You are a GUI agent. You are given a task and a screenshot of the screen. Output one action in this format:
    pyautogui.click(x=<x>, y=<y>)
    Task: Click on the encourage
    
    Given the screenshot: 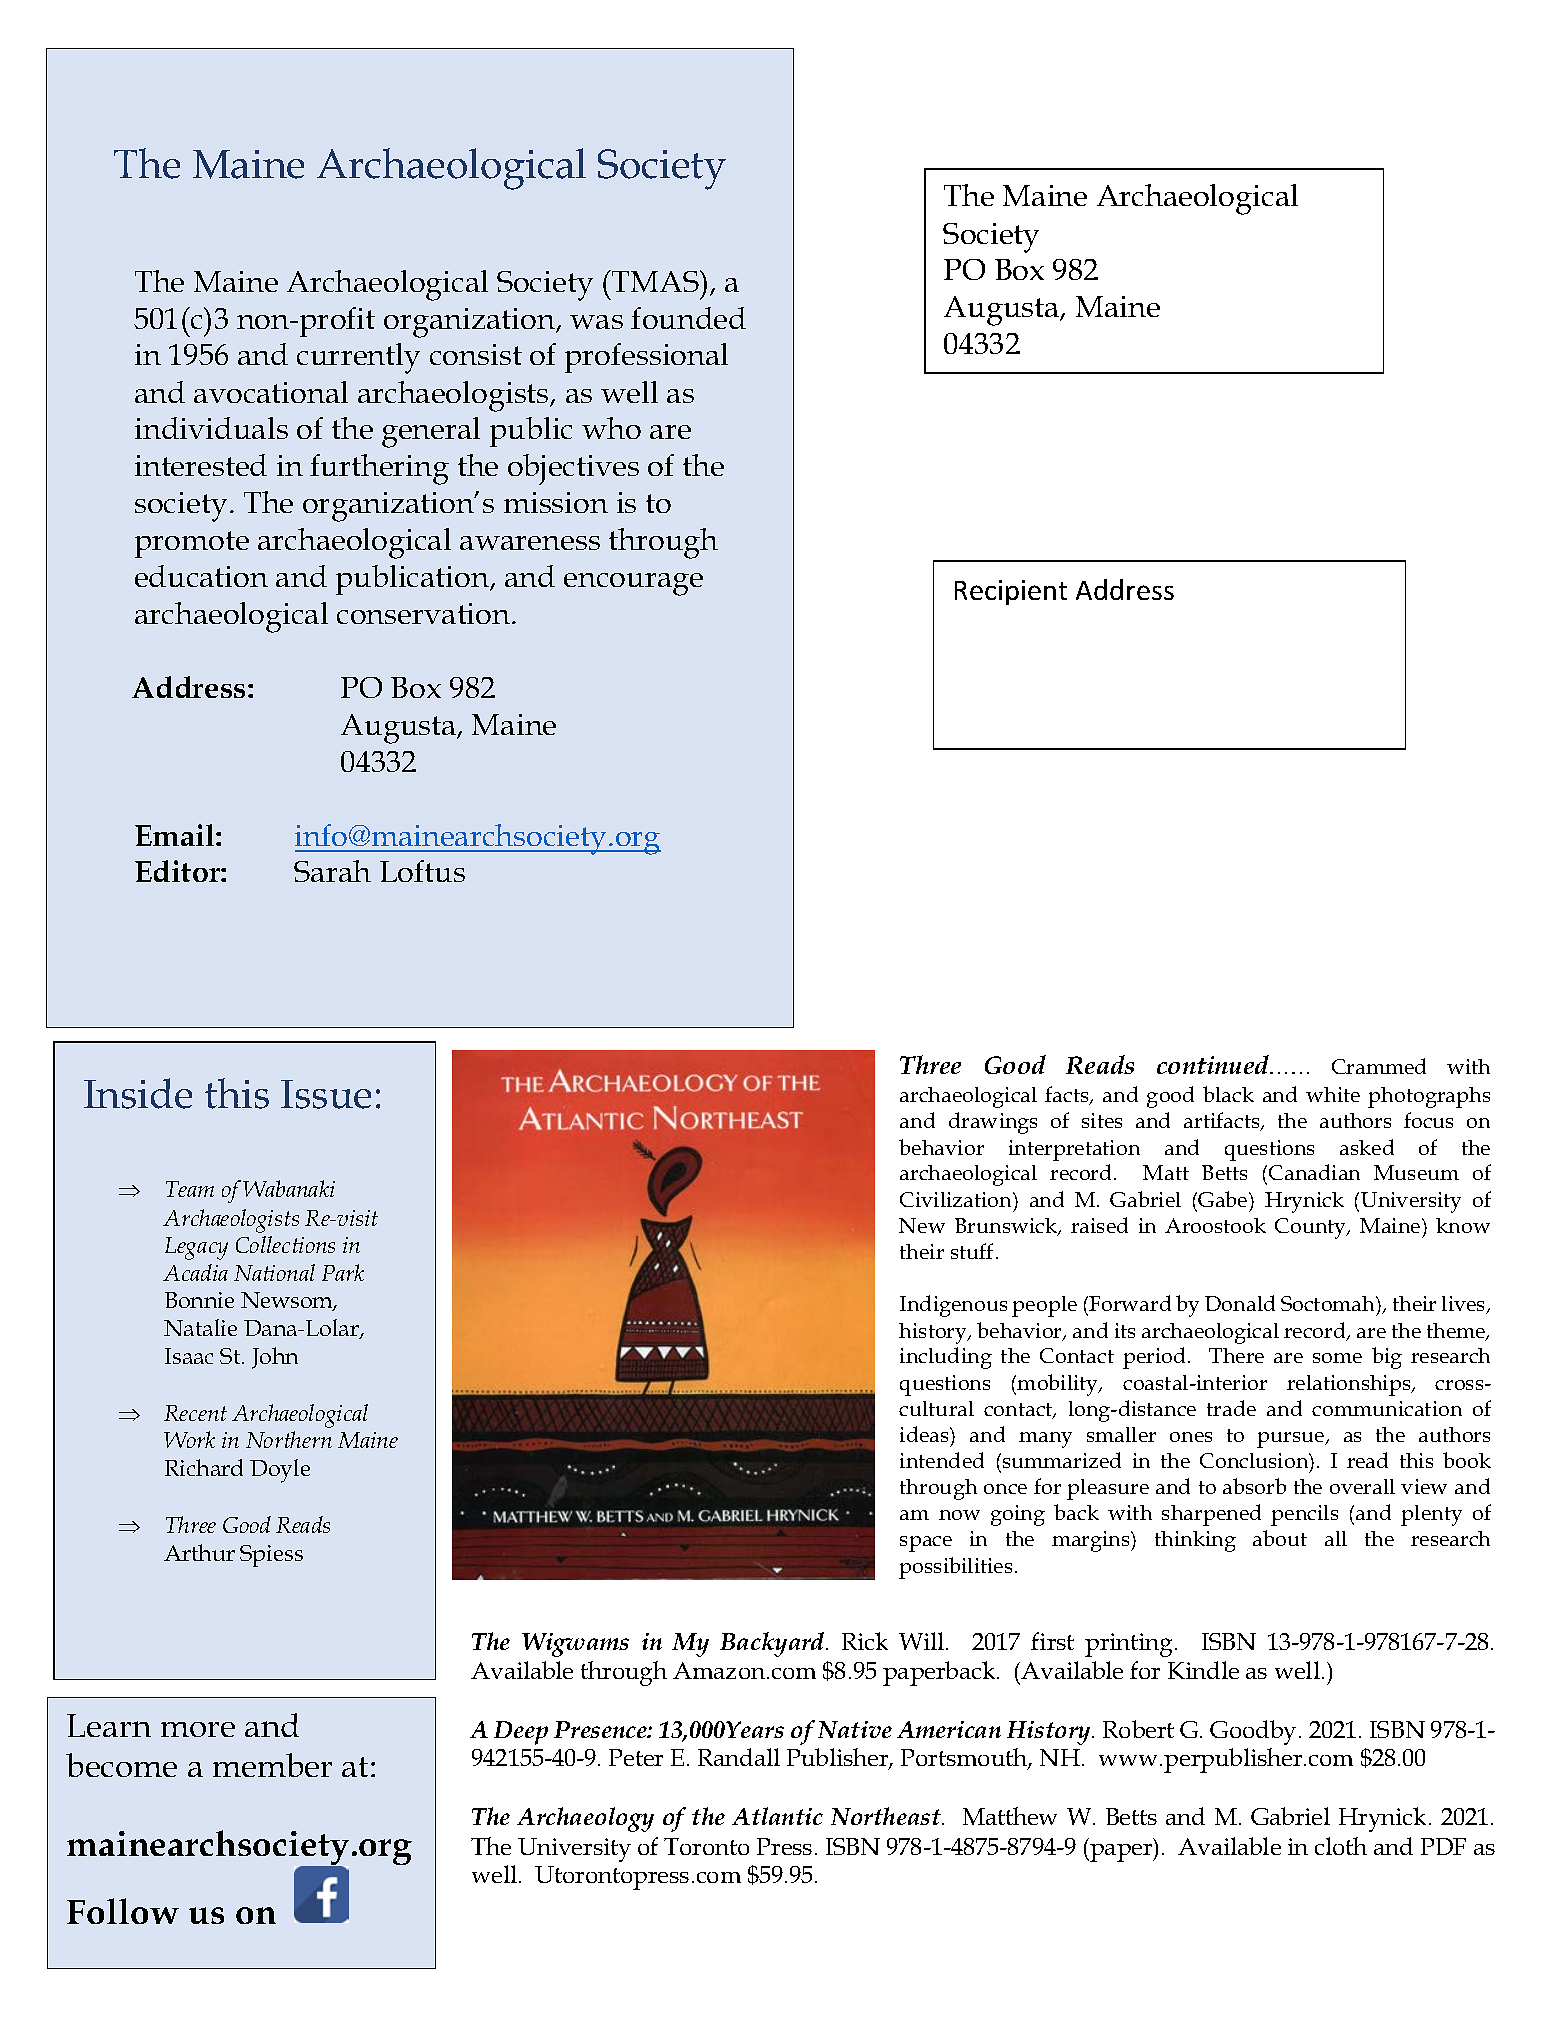 What is the action you would take?
    pyautogui.click(x=633, y=584)
